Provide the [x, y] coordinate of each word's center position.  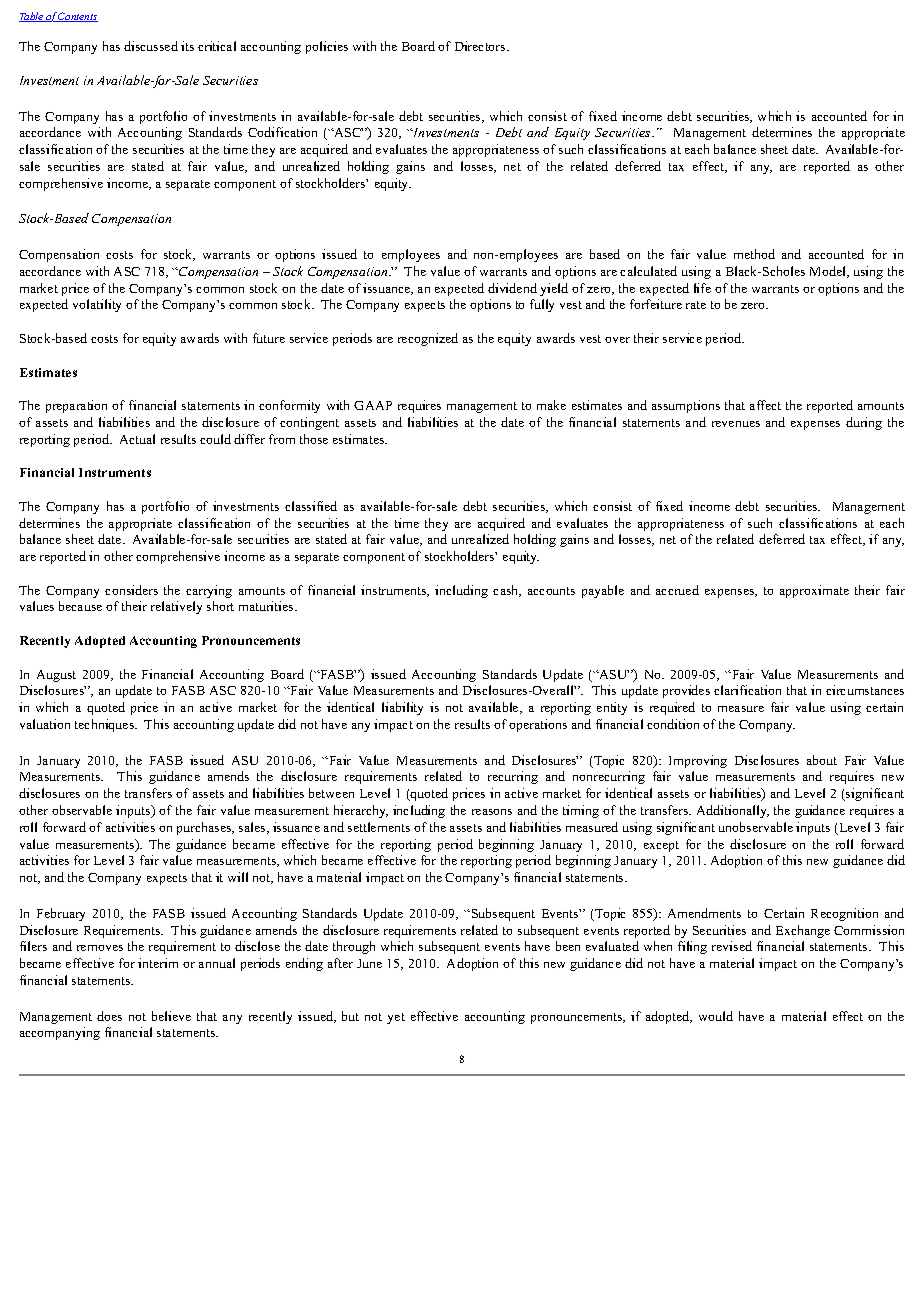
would [716, 1016]
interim [158, 963]
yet [396, 1018]
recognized [428, 339]
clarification [747, 690]
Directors [481, 46]
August [56, 676]
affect [765, 405]
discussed [151, 46]
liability [402, 708]
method [754, 254]
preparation [76, 406]
